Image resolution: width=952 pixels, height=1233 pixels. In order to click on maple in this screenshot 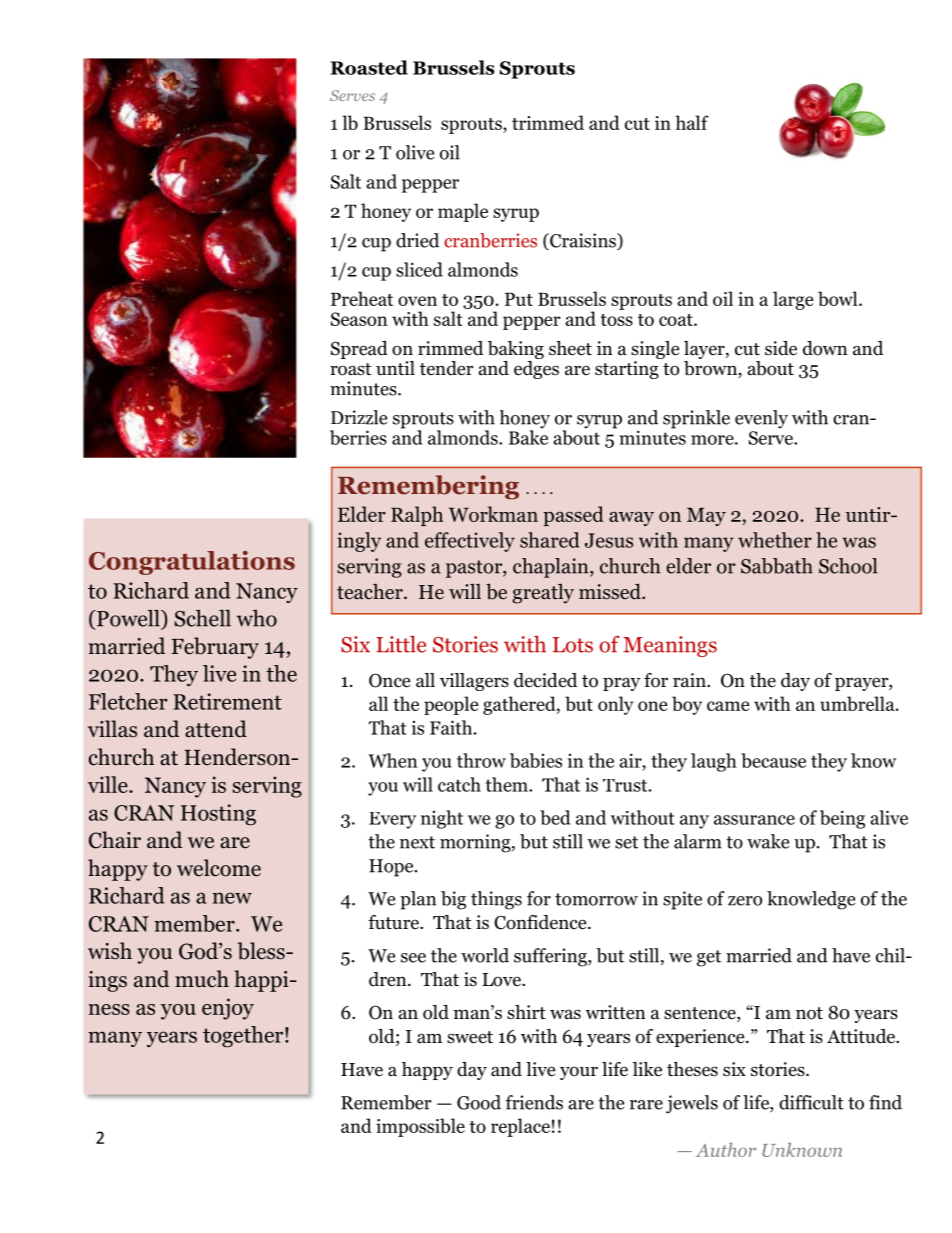, I will do `click(463, 212)`.
